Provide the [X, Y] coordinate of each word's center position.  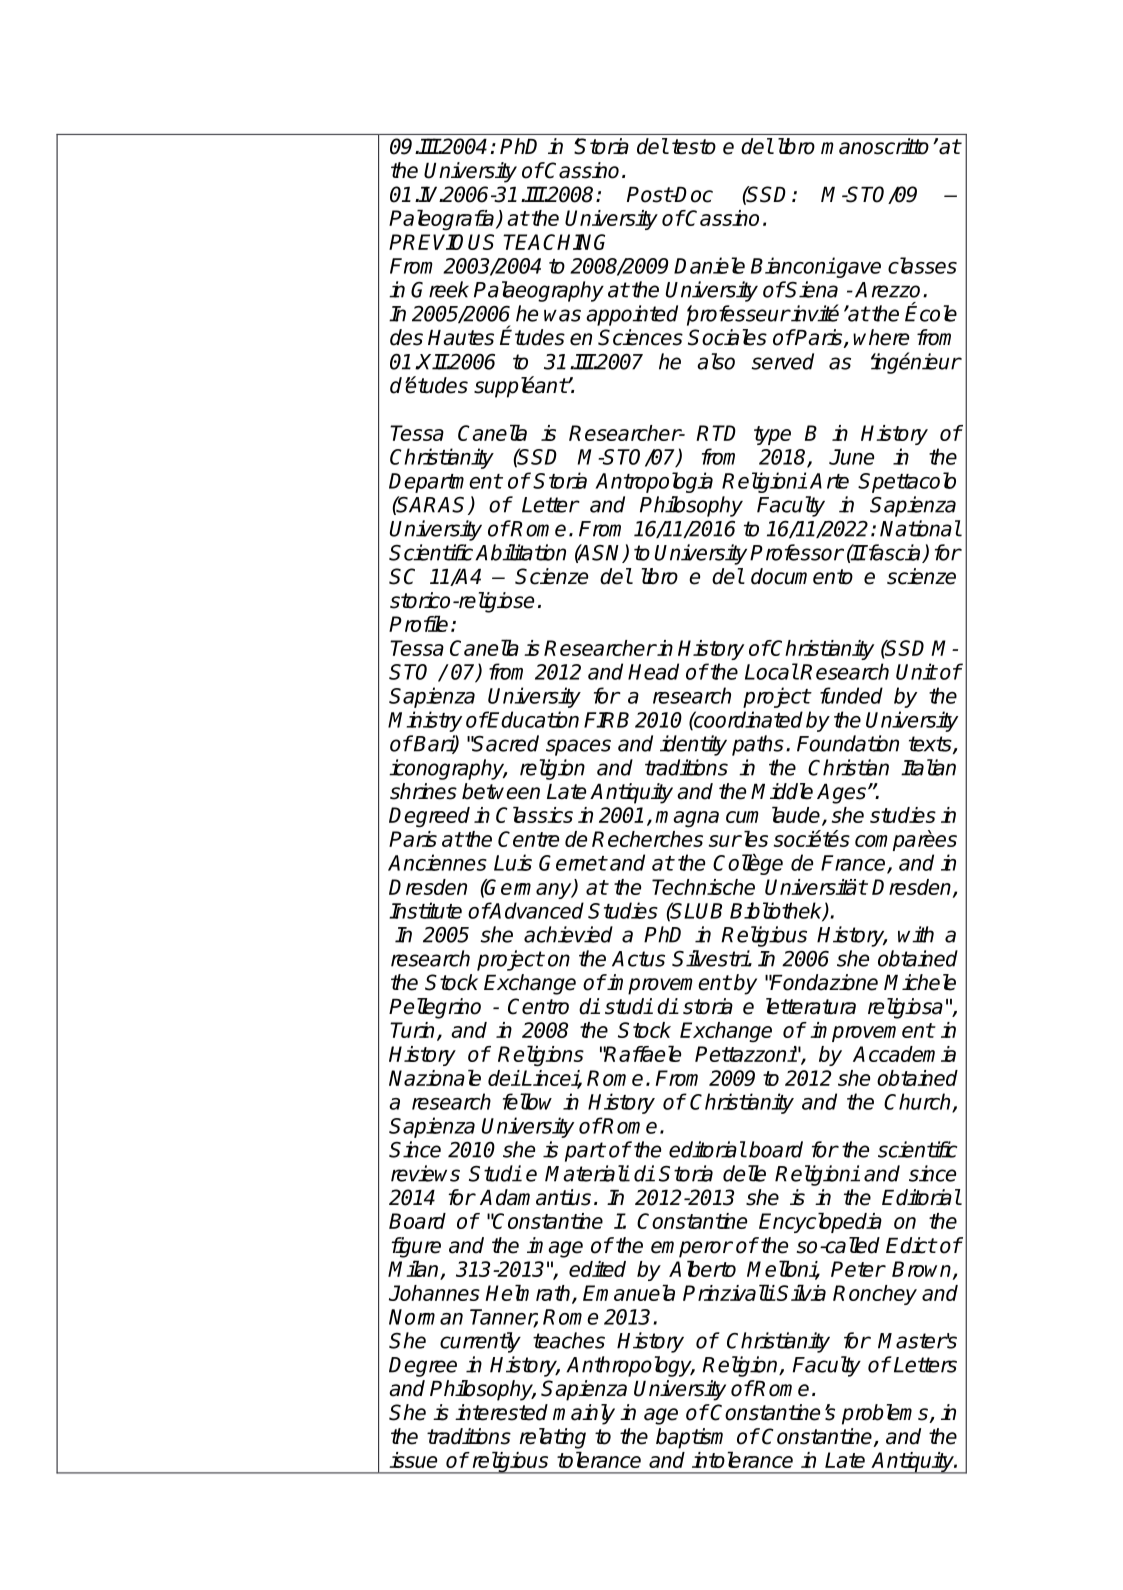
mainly [584, 1414]
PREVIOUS [441, 242]
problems [886, 1414]
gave [857, 270]
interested [501, 1412]
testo [694, 147]
